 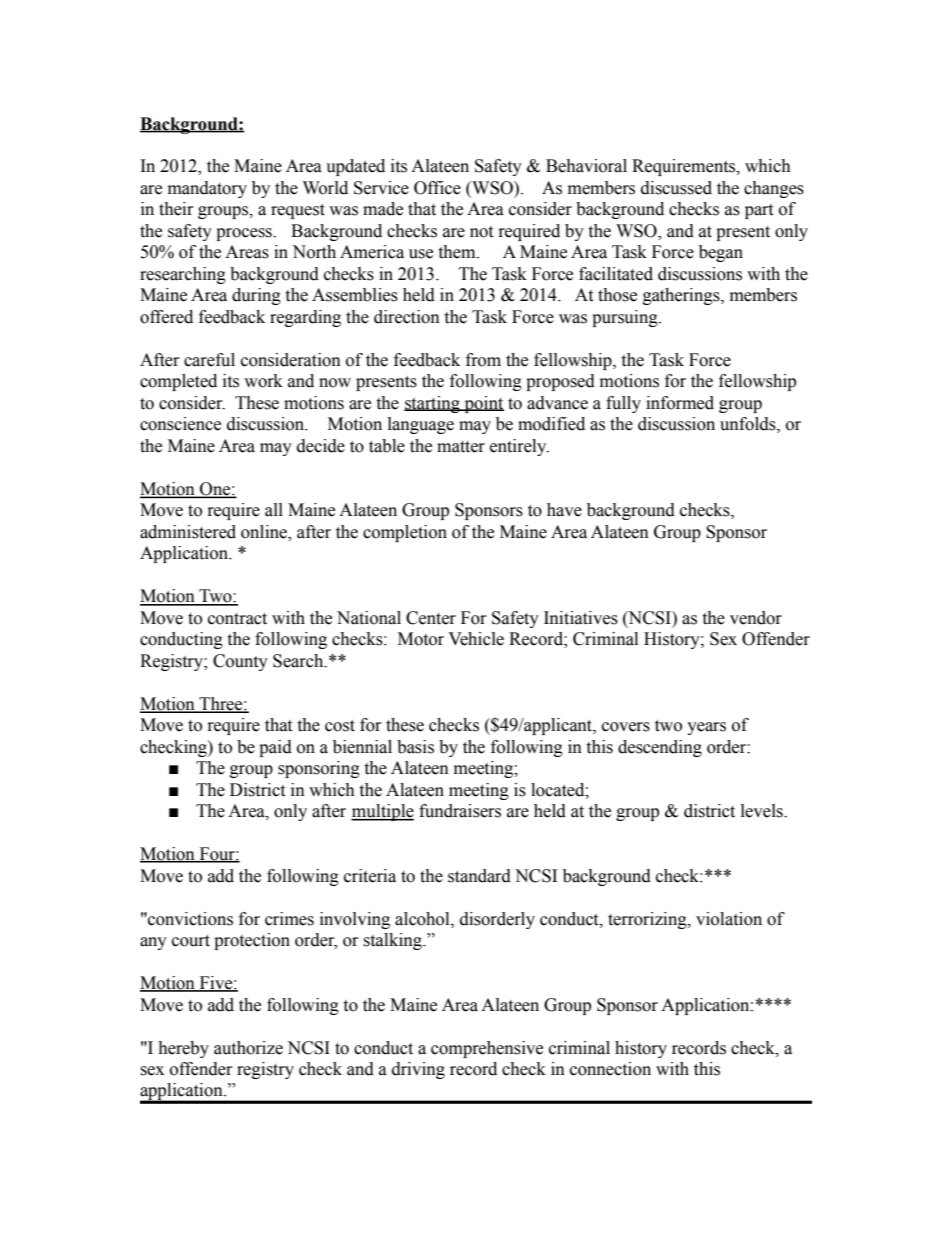 I want to click on authorize, so click(x=248, y=1048).
